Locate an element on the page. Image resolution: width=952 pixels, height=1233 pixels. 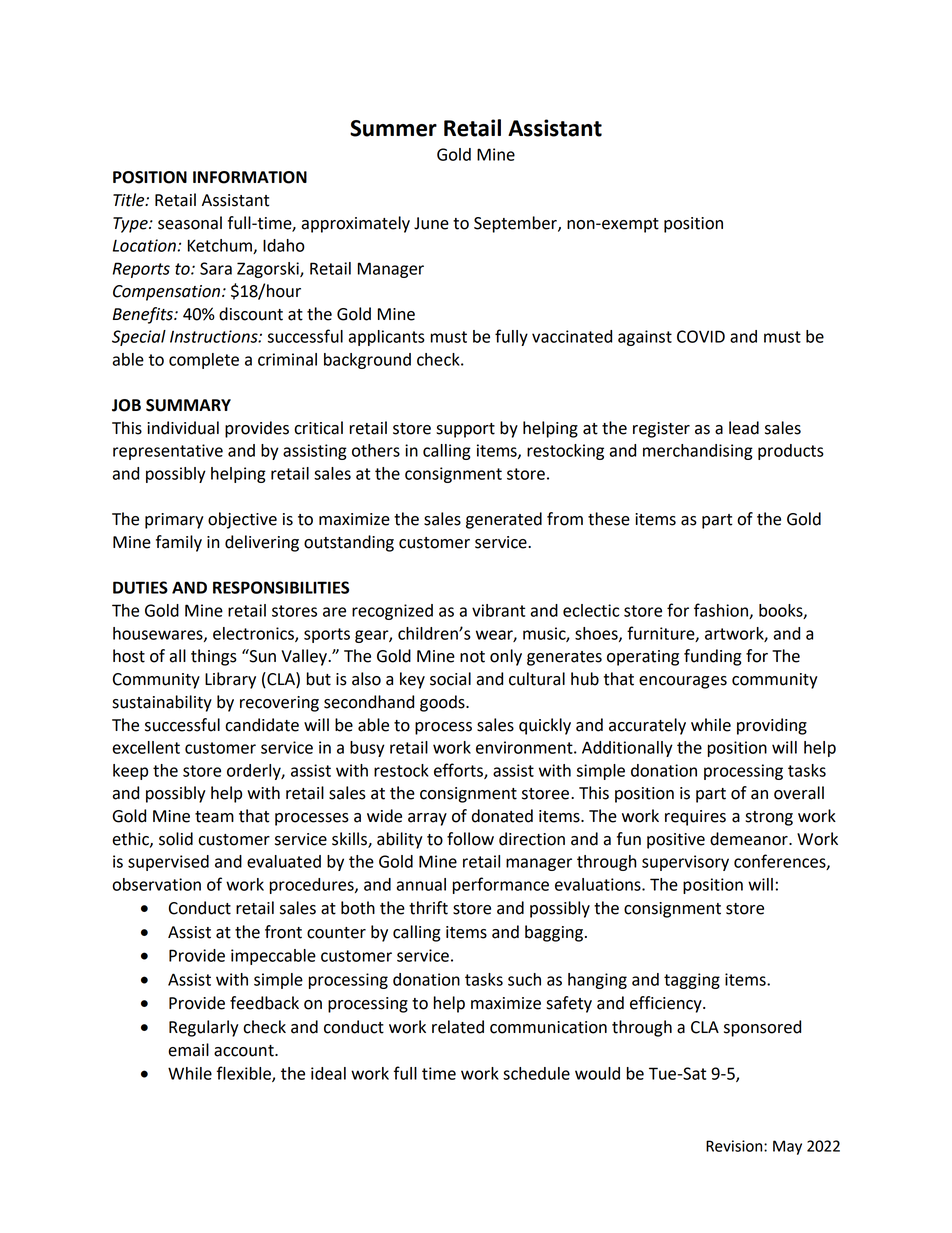
schedule is located at coordinates (536, 1073).
